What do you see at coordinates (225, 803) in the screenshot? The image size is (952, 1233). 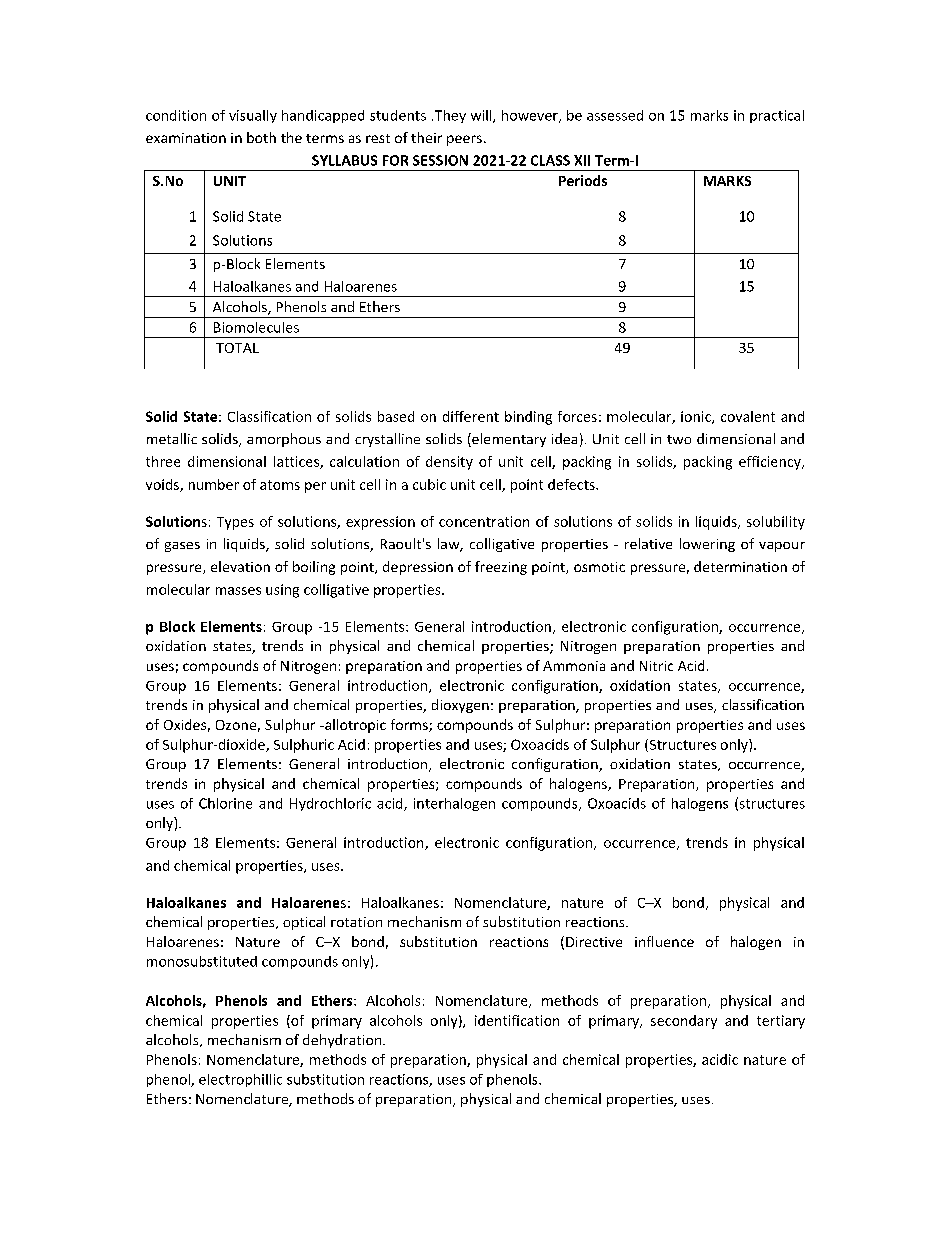 I see `Chlorine` at bounding box center [225, 803].
